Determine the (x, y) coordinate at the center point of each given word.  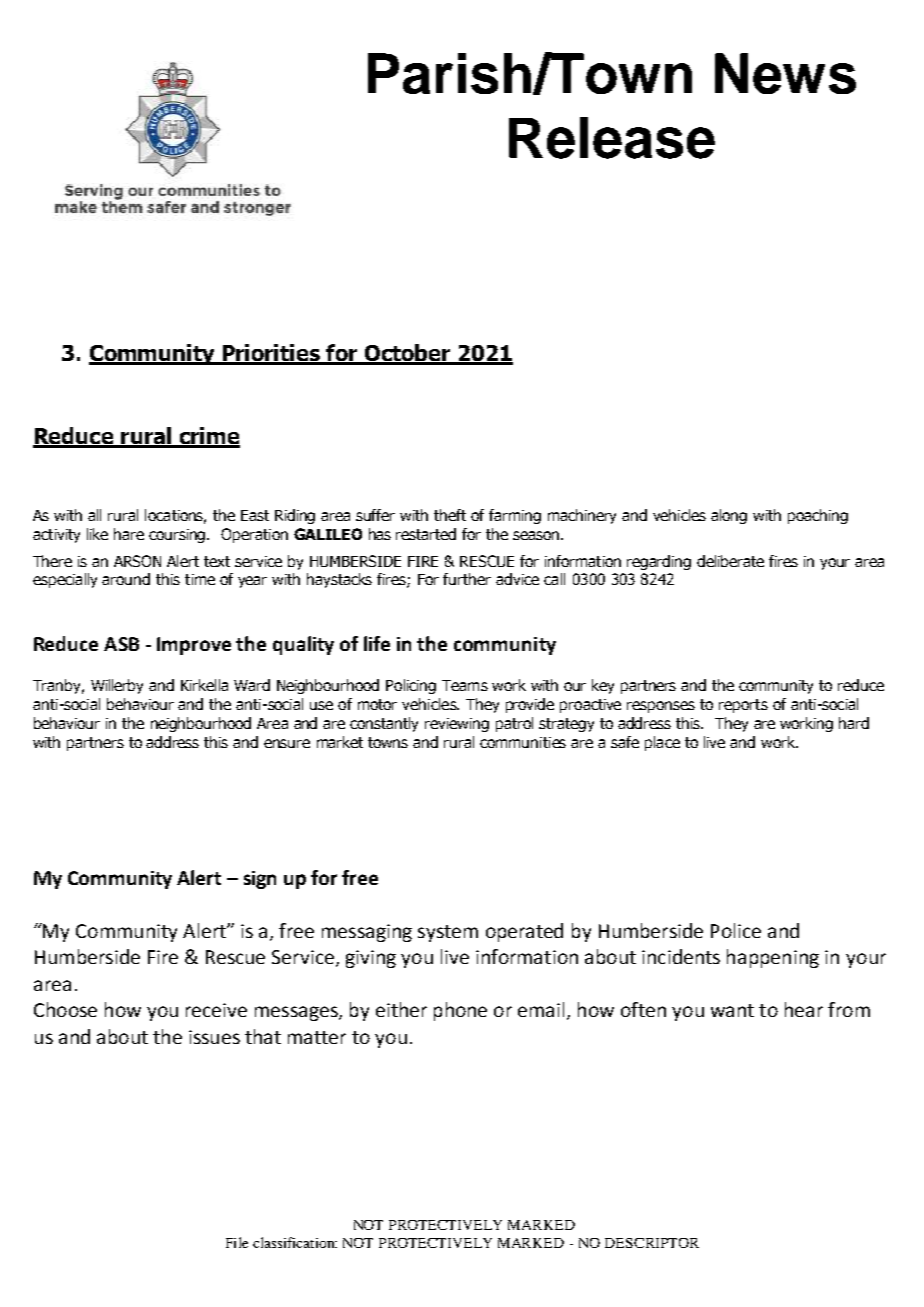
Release (612, 138)
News (785, 73)
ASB (121, 644)
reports (743, 706)
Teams (465, 685)
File (237, 1242)
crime (208, 437)
